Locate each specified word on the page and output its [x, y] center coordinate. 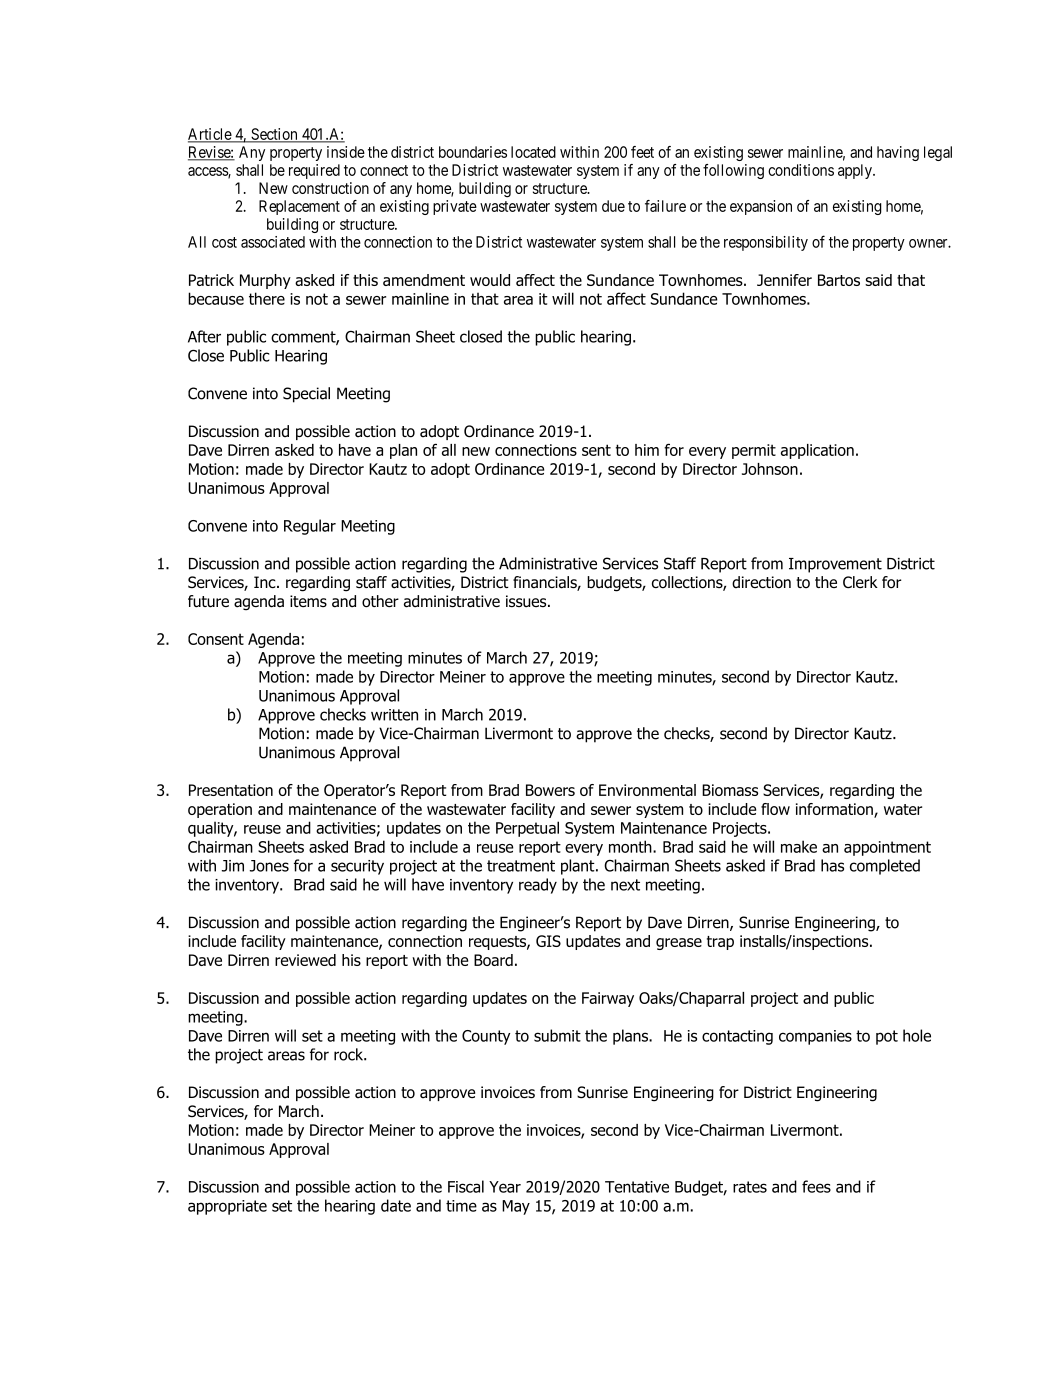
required [314, 171]
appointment [887, 848]
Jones [269, 866]
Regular [310, 527]
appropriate [227, 1207]
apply [856, 171]
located [533, 152]
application [817, 451]
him [647, 450]
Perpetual [527, 829]
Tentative [637, 1187]
